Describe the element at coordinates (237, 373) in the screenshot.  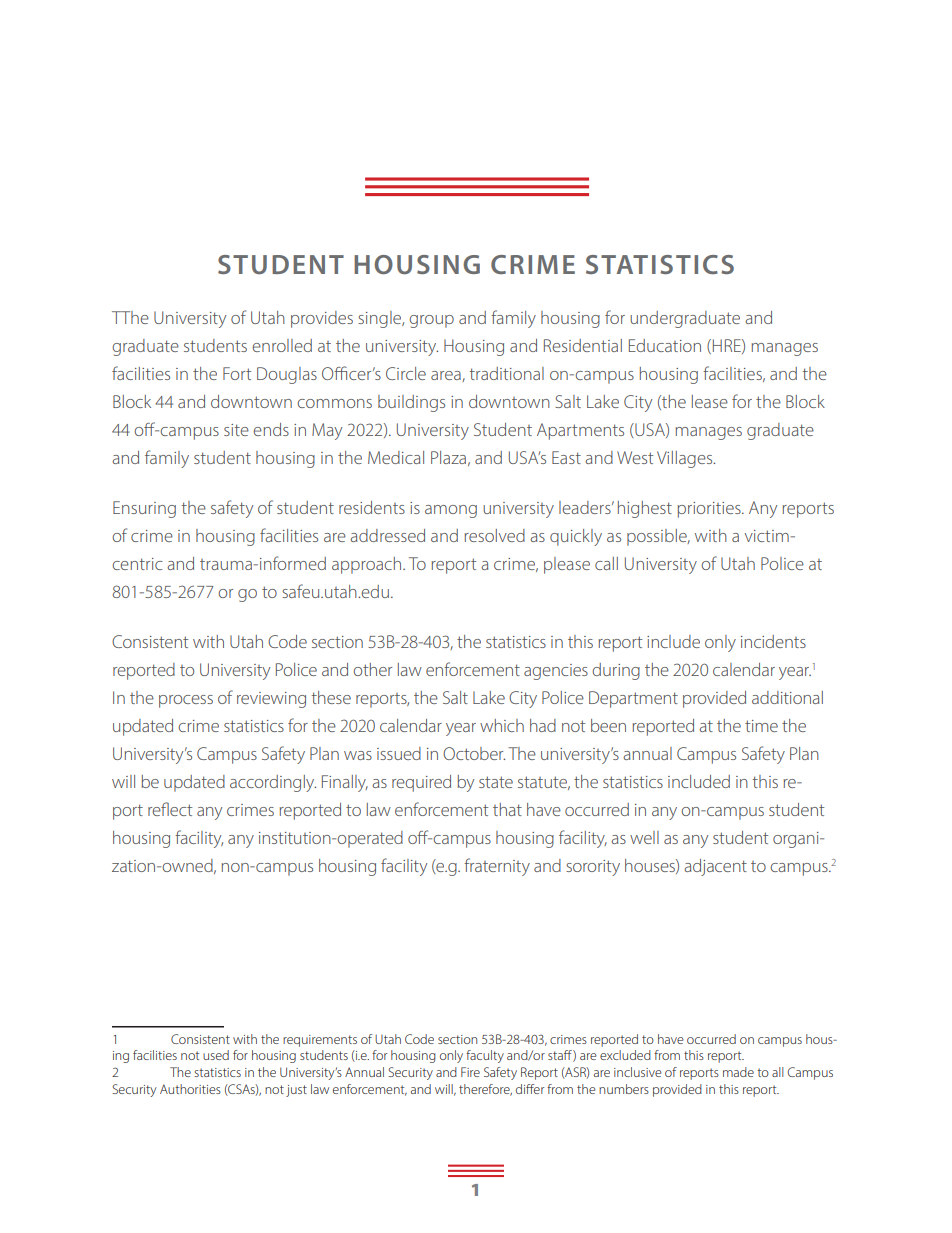
I see `Fort` at that location.
